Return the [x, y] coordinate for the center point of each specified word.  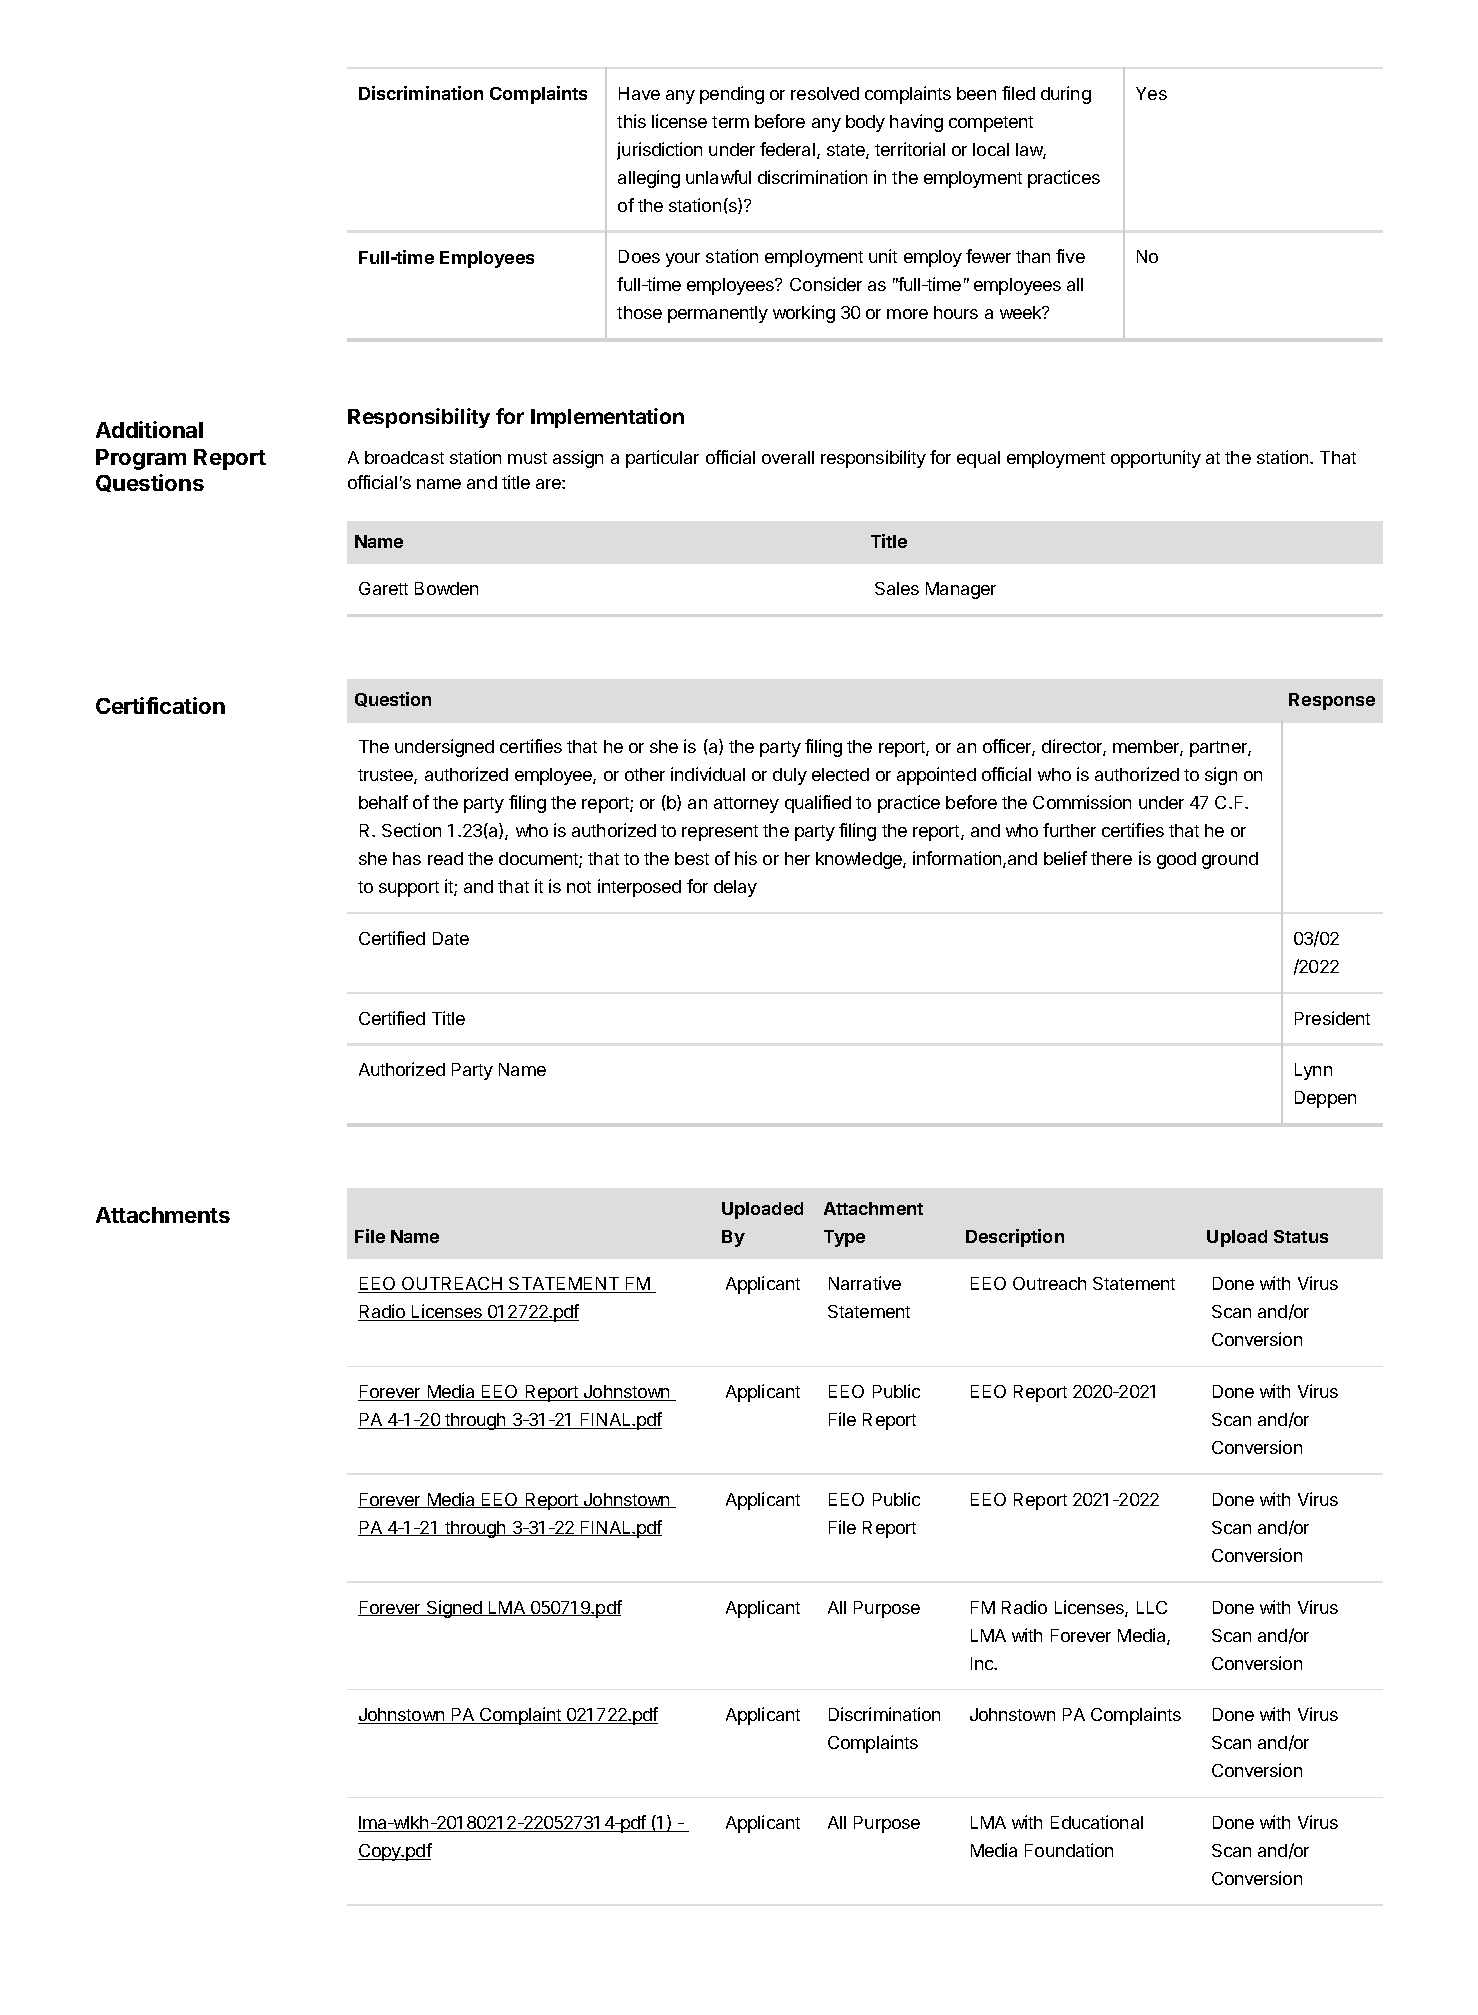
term [730, 122]
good [1176, 860]
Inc [983, 1663]
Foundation [1069, 1850]
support [409, 889]
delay [735, 888]
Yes [1151, 93]
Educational [1097, 1822]
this [631, 121]
